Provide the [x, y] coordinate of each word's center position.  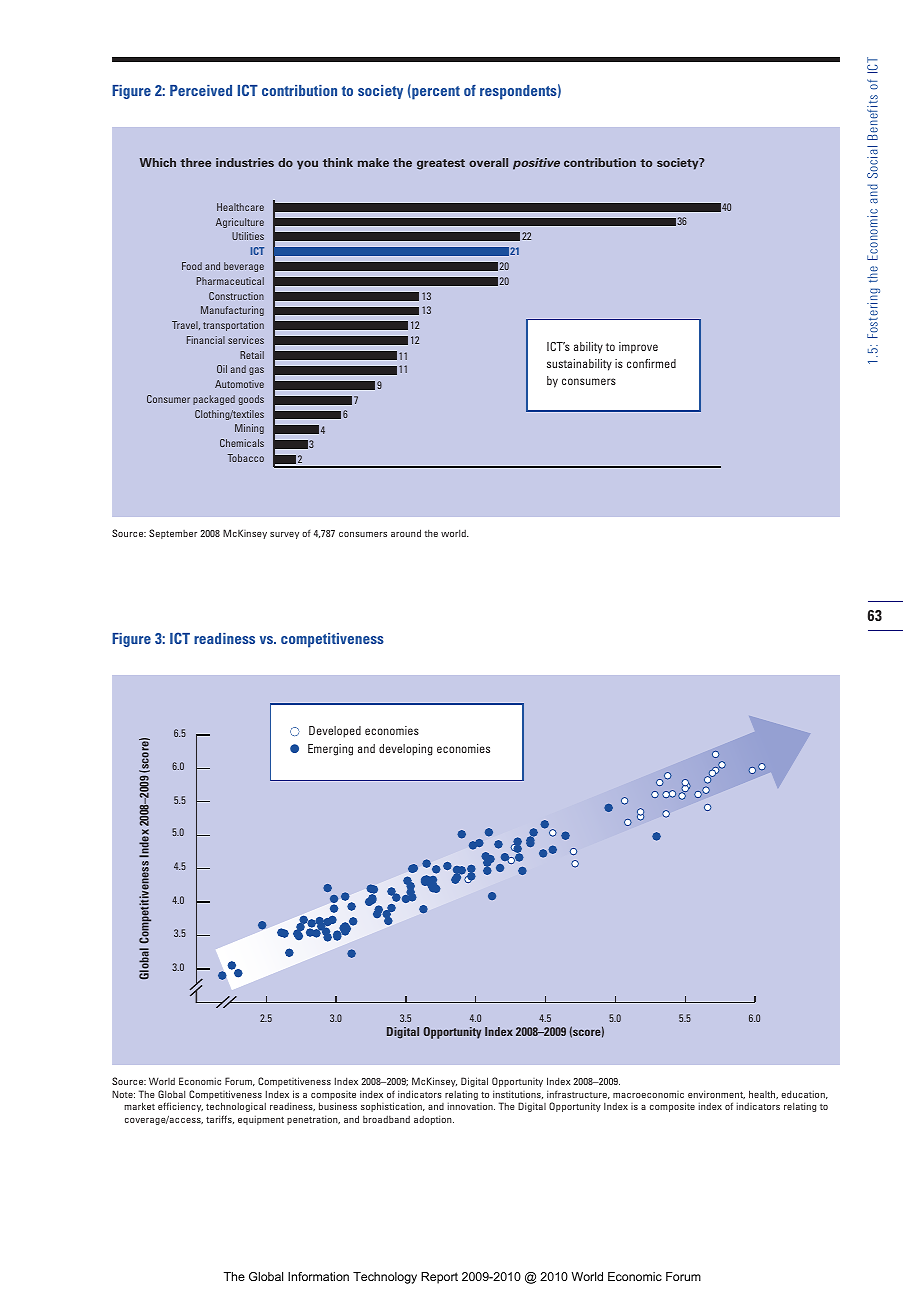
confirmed [651, 363]
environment [716, 1094]
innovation [471, 1106]
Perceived [201, 90]
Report [439, 1278]
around [406, 533]
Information [318, 1276]
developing [406, 750]
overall [488, 162]
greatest [441, 164]
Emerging [330, 750]
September [173, 534]
